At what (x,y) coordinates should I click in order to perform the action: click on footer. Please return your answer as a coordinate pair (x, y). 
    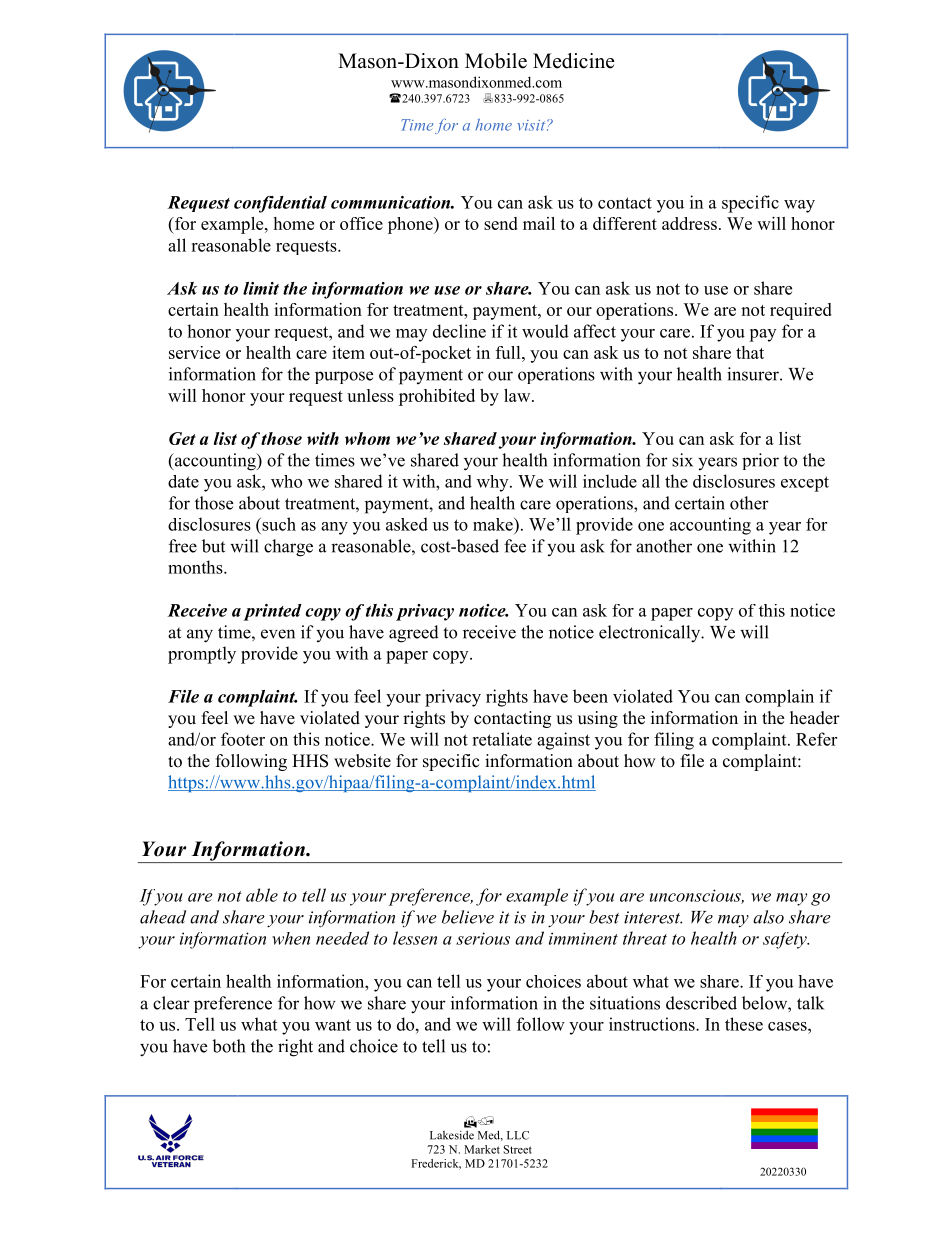
    Looking at the image, I should click on (243, 739).
